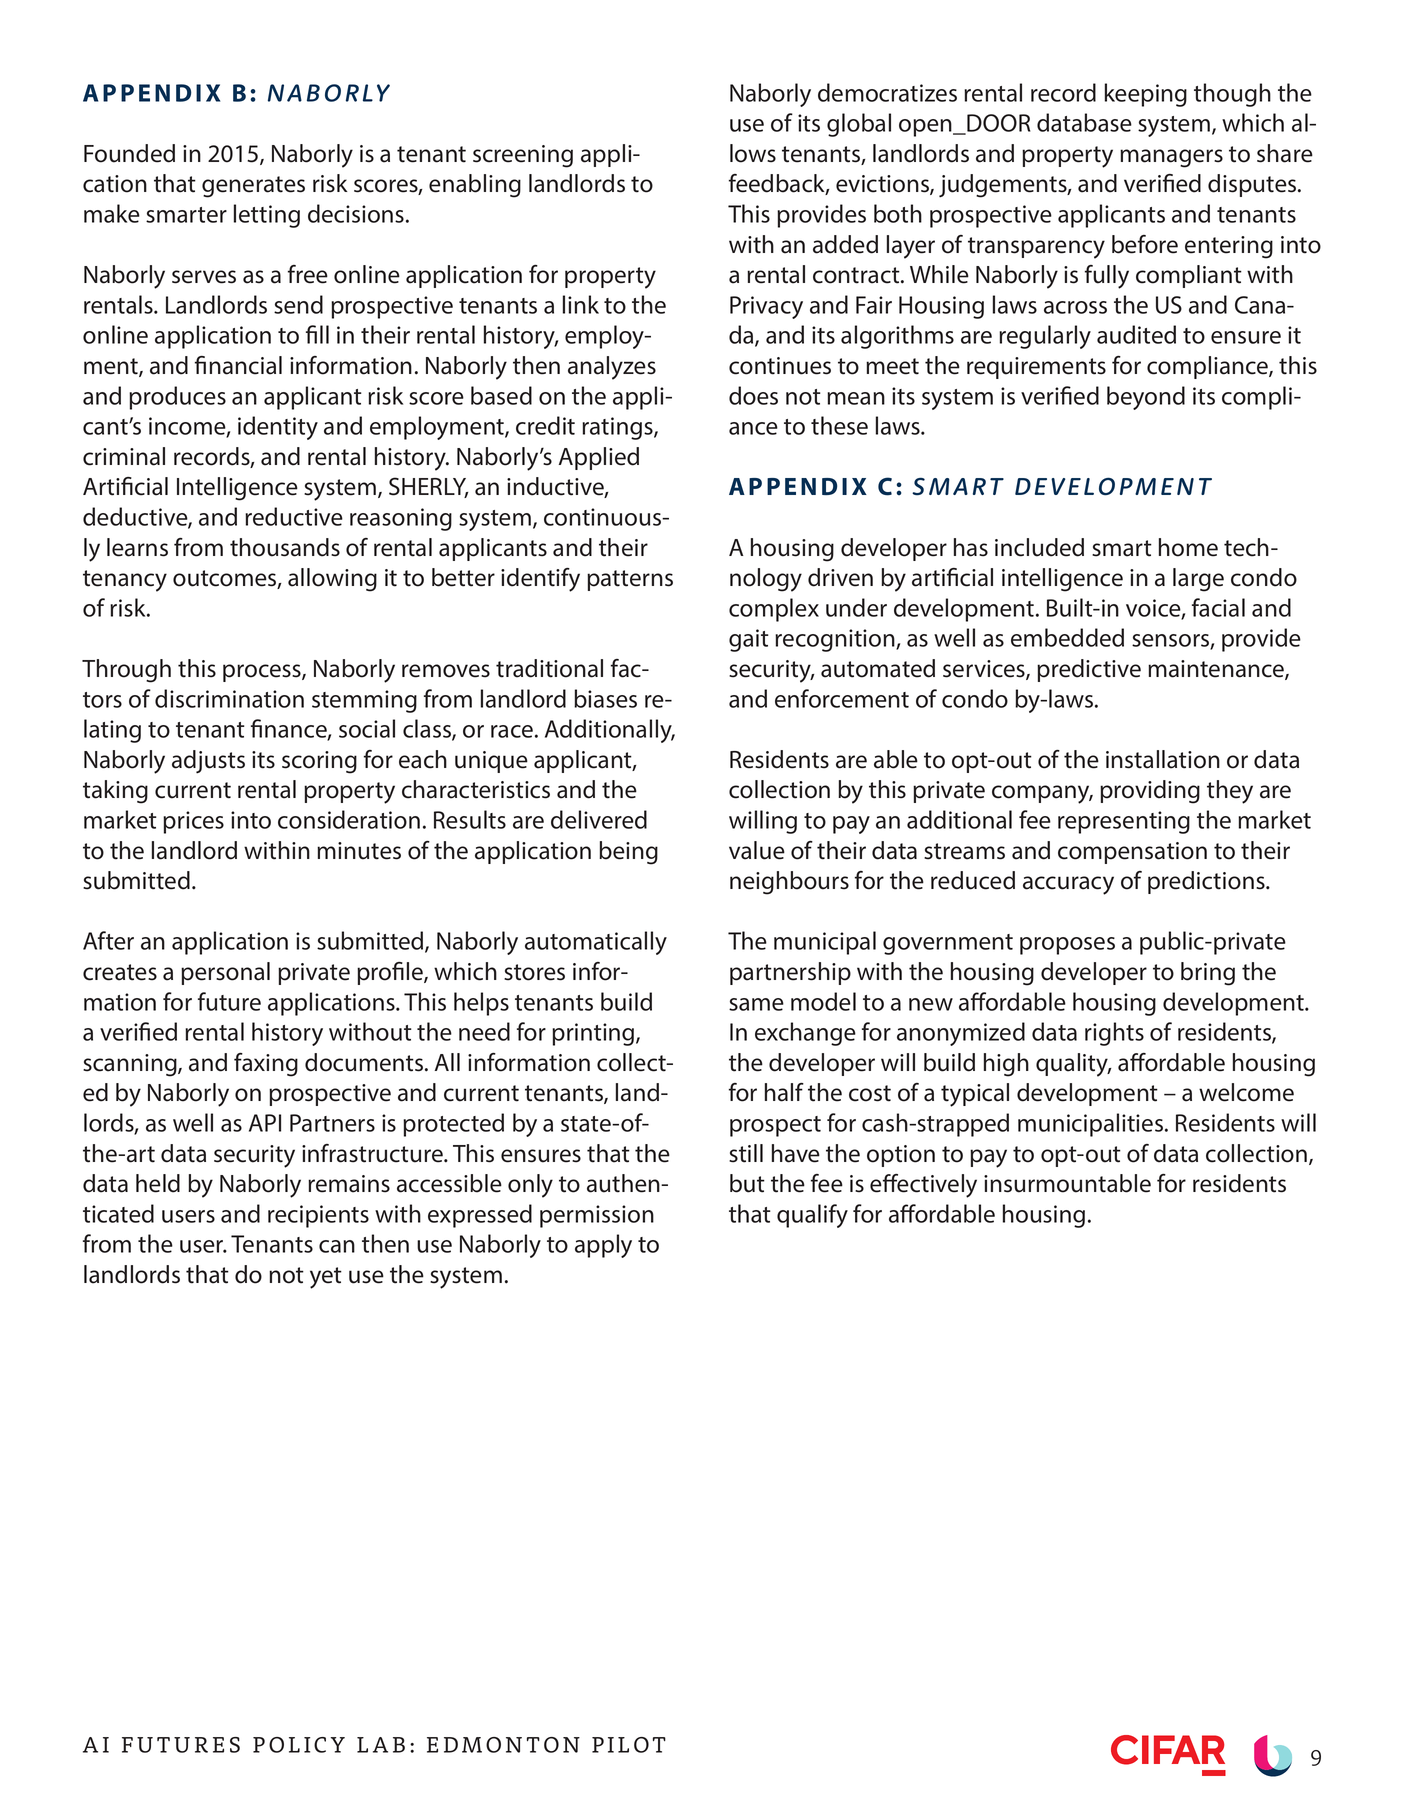  I want to click on prices, so click(193, 822).
